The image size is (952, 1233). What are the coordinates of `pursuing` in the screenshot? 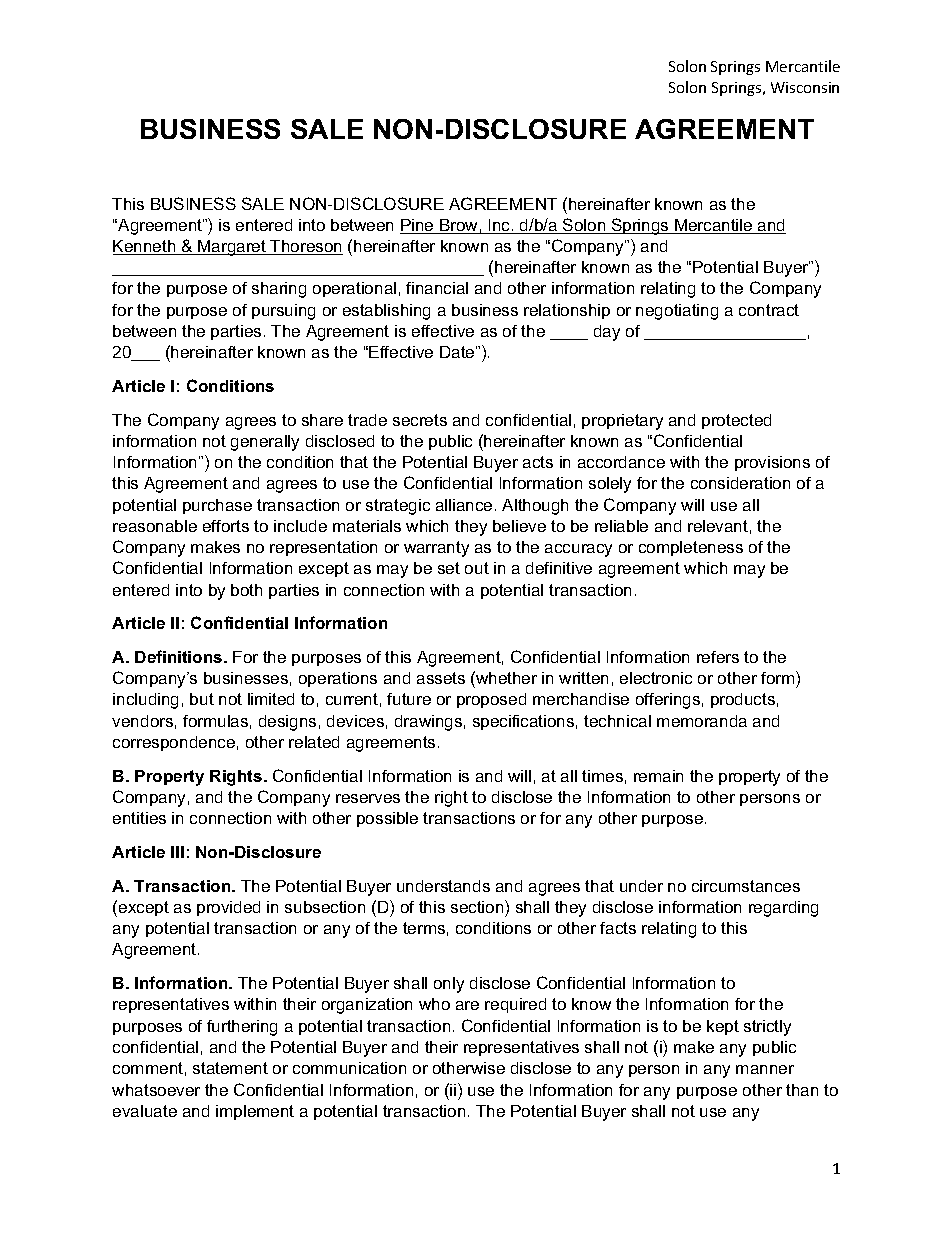 It's located at (283, 312).
